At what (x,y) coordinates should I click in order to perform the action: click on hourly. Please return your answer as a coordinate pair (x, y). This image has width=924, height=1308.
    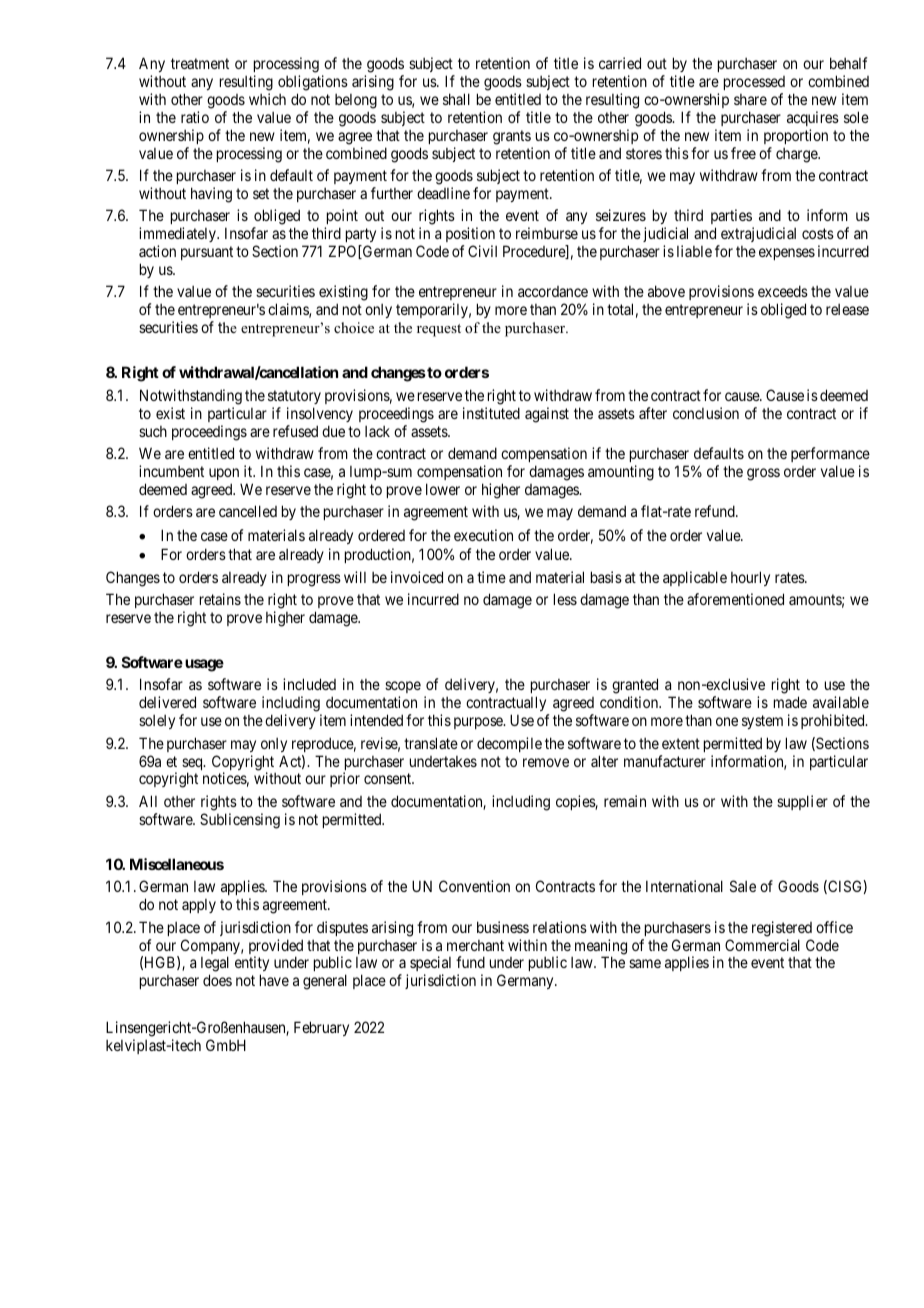
    Looking at the image, I should click on (750, 578).
